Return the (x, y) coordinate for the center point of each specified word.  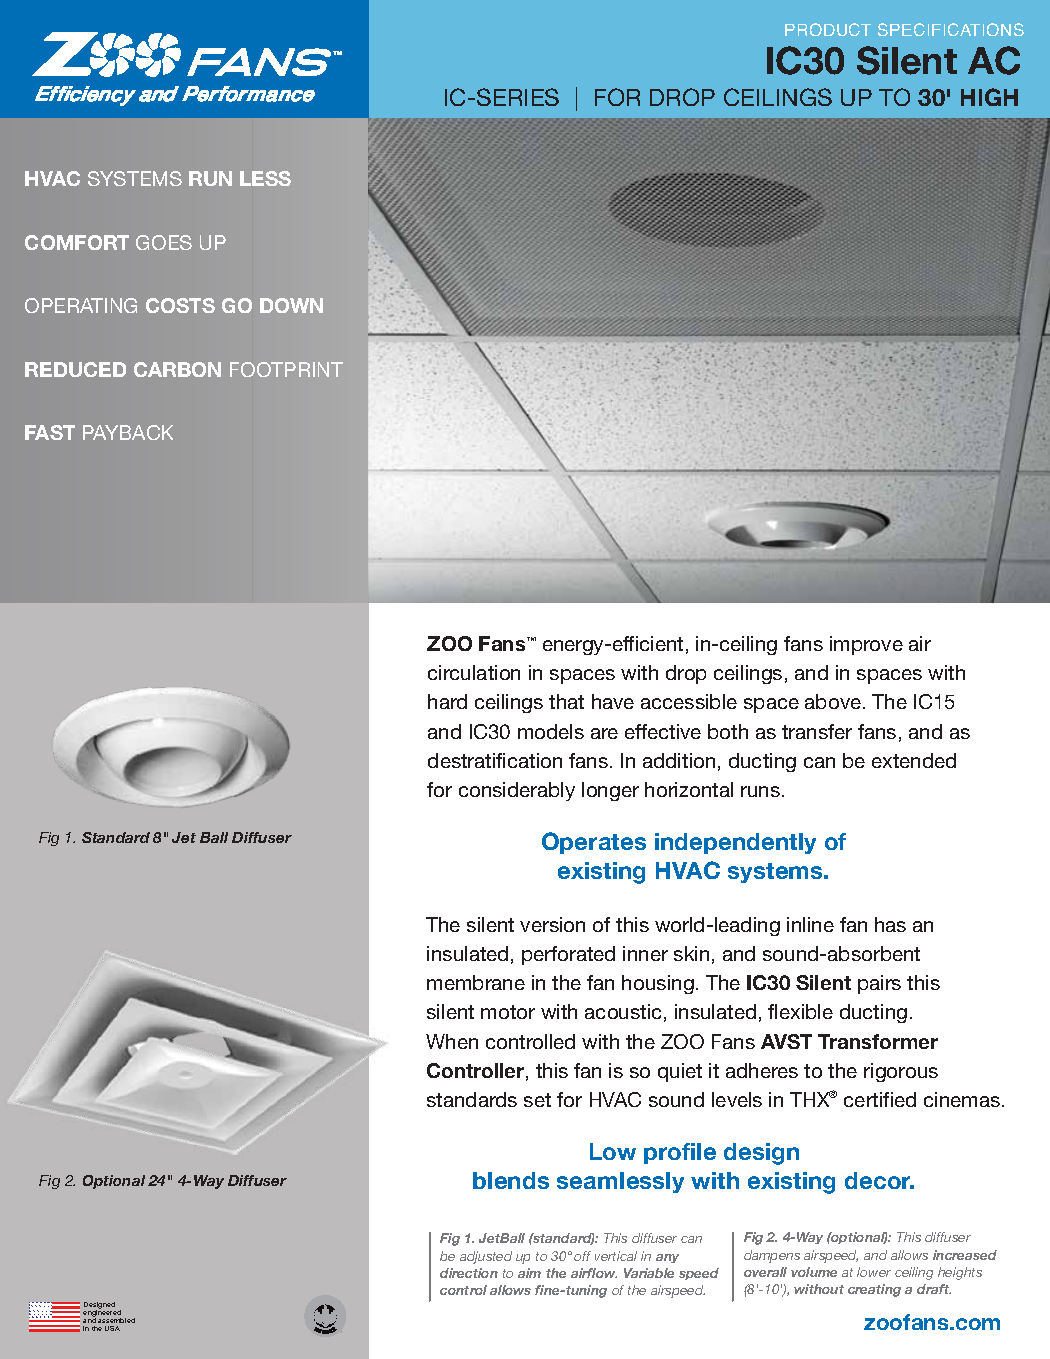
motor (508, 1012)
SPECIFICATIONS (951, 29)
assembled (116, 1320)
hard (447, 701)
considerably (517, 791)
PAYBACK (128, 432)
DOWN (291, 305)
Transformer (878, 1041)
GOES (164, 242)
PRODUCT (828, 29)
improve (866, 645)
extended (914, 760)
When (452, 1041)
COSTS (180, 305)
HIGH (989, 97)
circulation (474, 672)
